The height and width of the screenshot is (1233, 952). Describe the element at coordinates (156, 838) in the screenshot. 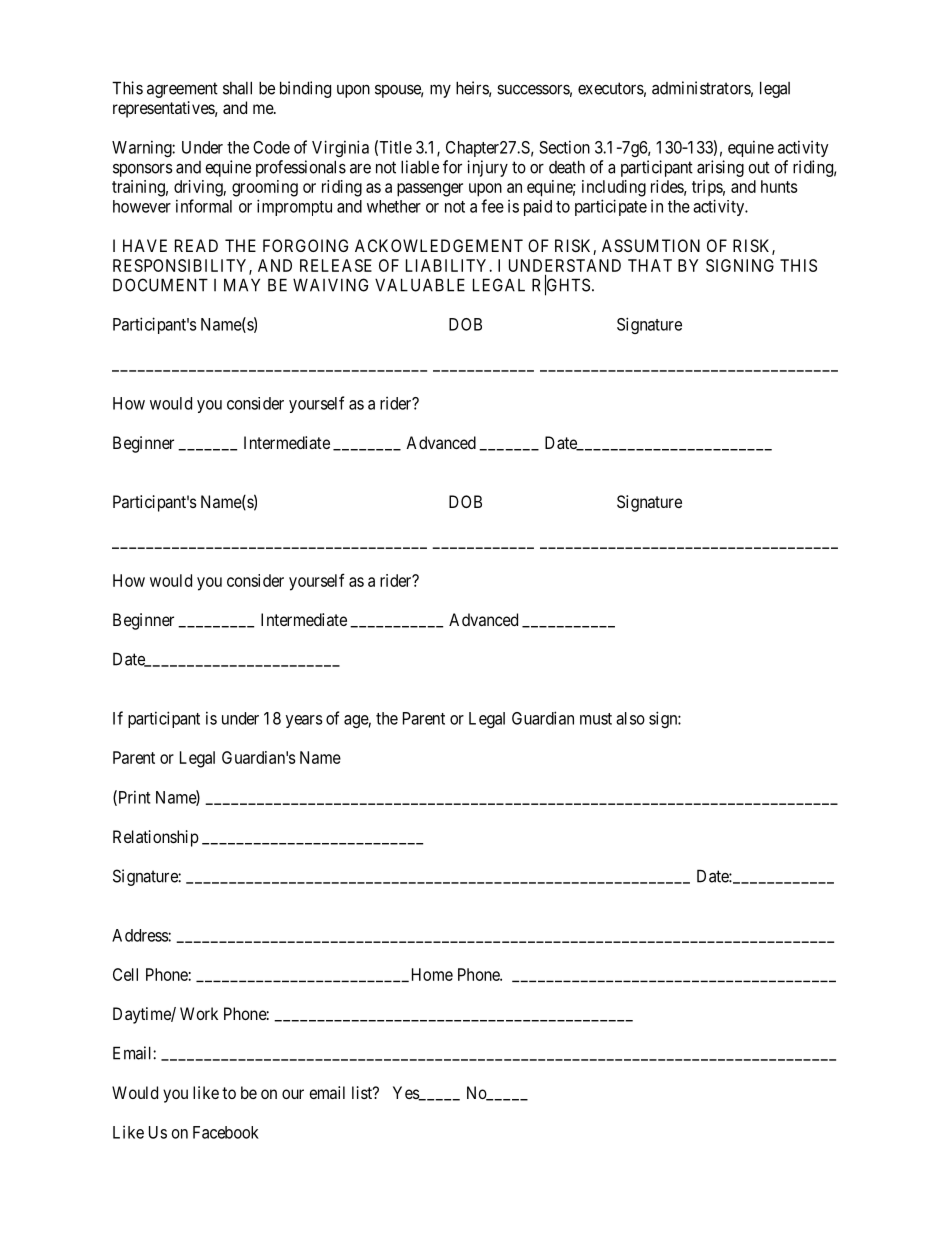

I see `Relationship` at that location.
